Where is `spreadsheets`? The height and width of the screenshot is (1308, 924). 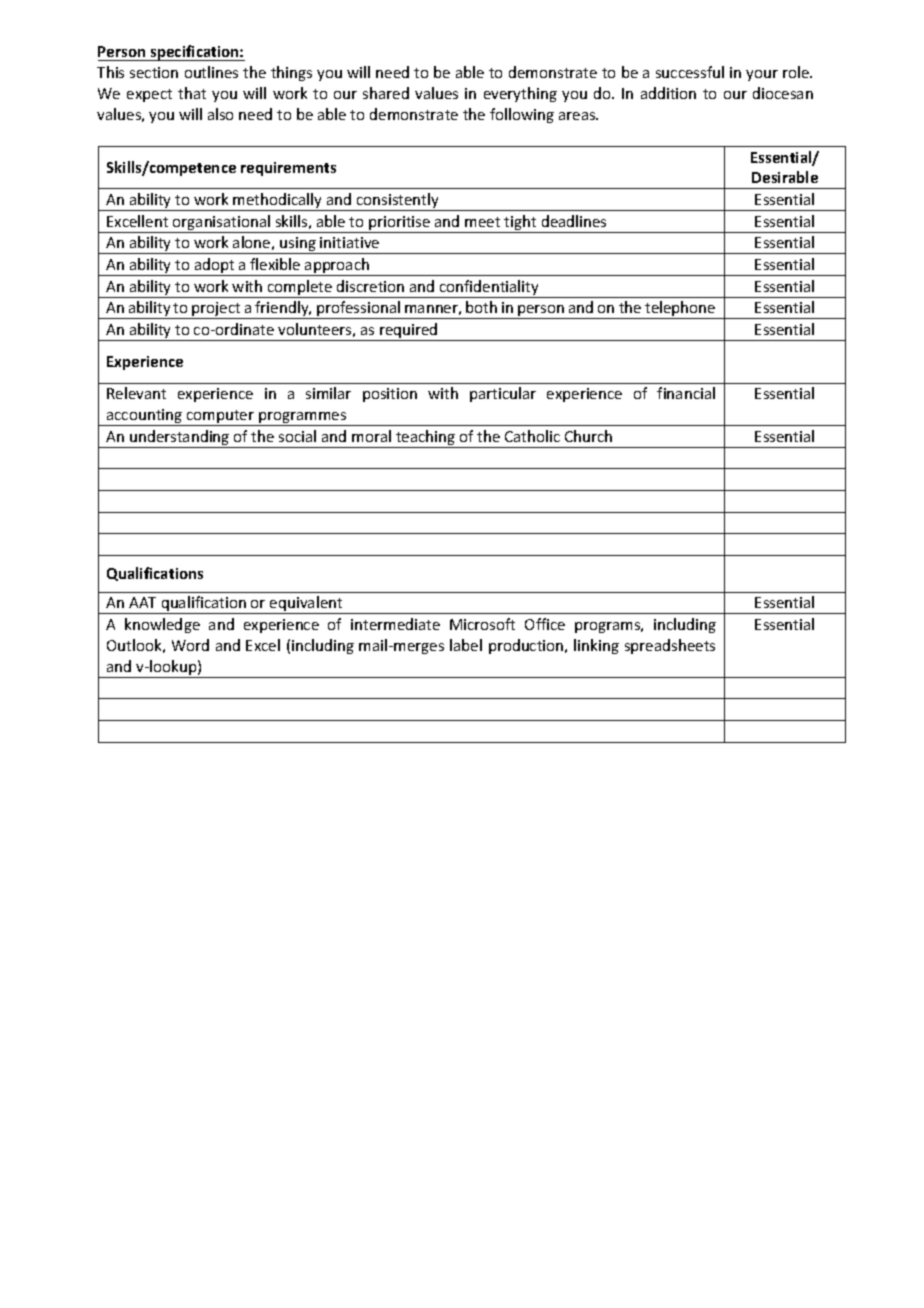
spreadsheets is located at coordinates (670, 646).
